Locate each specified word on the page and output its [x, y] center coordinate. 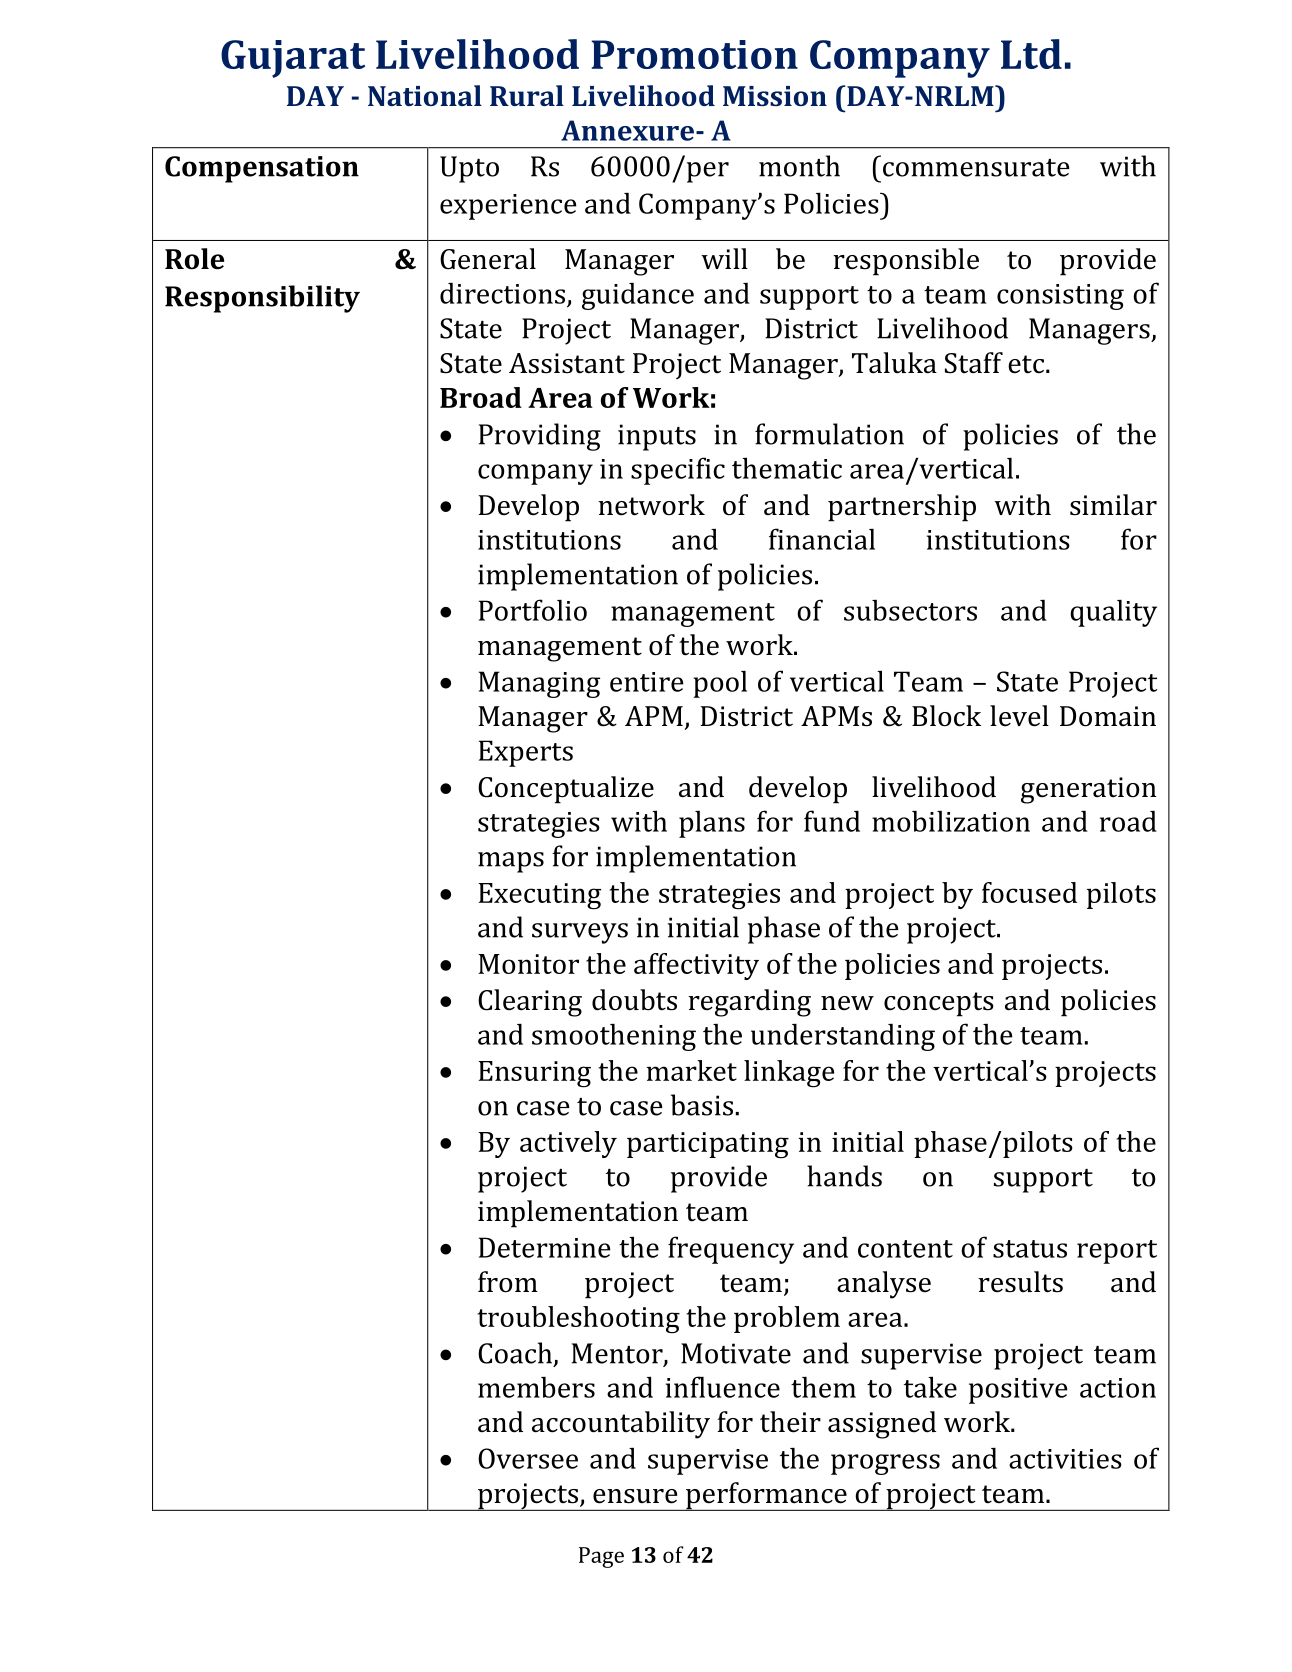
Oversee [528, 1458]
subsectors [910, 610]
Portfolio [533, 610]
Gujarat [293, 59]
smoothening [614, 1037]
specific [678, 471]
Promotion [694, 54]
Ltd [1031, 54]
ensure [635, 1496]
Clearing [530, 1003]
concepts [939, 1004]
